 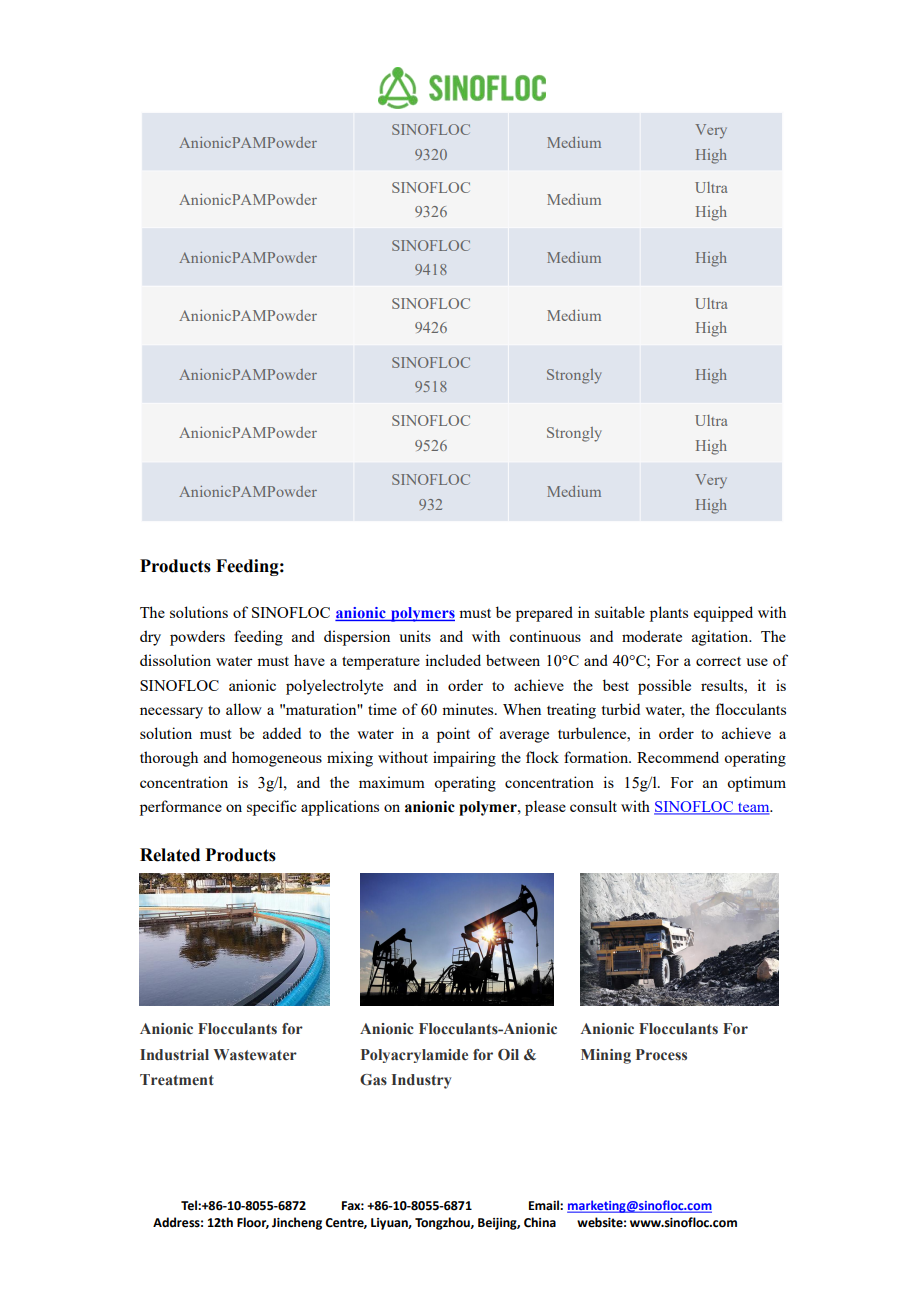 What do you see at coordinates (414, 1056) in the document?
I see `Polyacrylamide` at bounding box center [414, 1056].
